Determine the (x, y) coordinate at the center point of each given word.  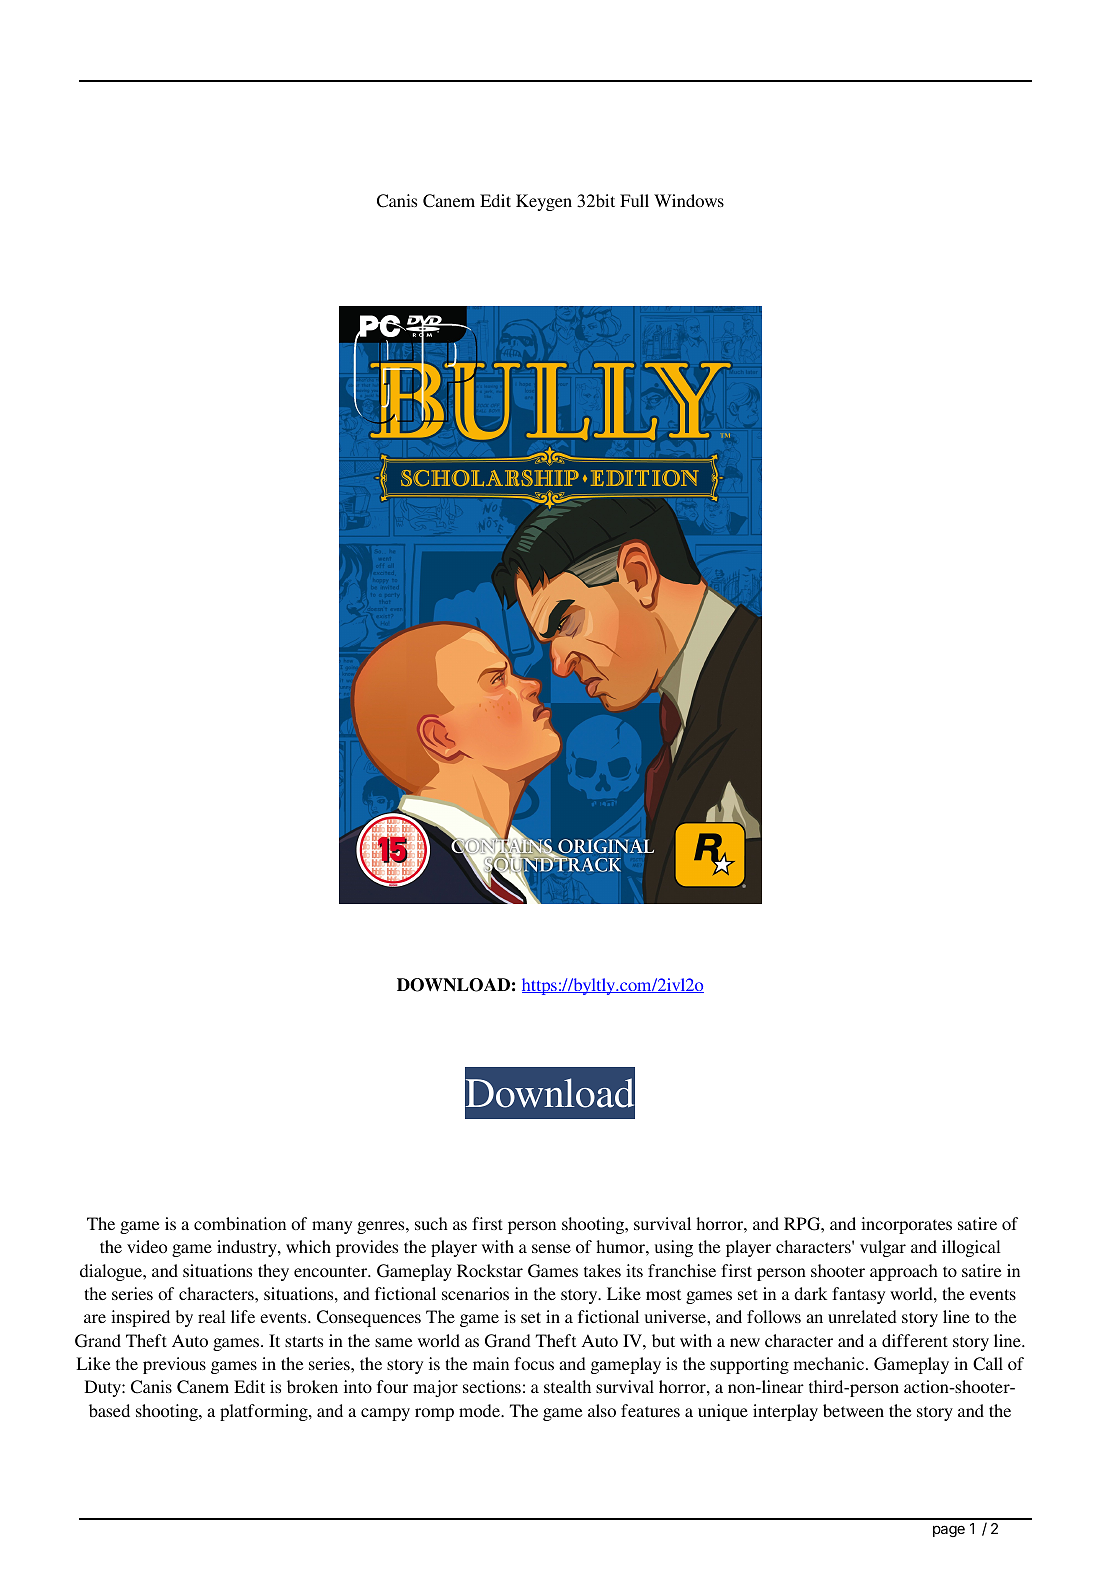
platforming (265, 1412)
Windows (689, 200)
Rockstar (490, 1270)
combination (240, 1223)
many (332, 1227)
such (431, 1223)
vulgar (883, 1248)
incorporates (906, 1225)
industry (248, 1248)
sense (551, 1248)
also (602, 1410)
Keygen (544, 202)
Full (634, 200)
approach (904, 1272)
